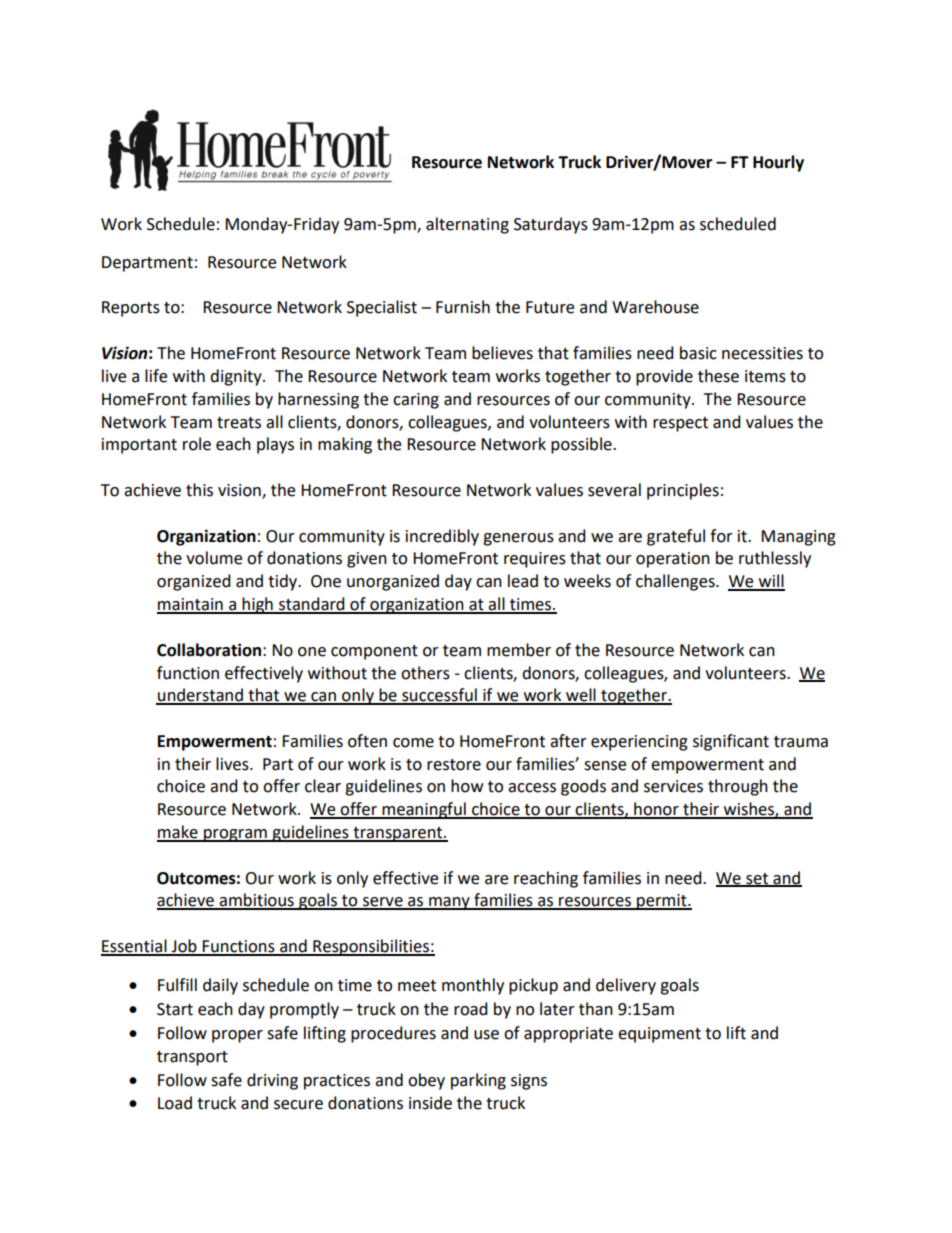  Describe the element at coordinates (519, 650) in the image. I see `member` at that location.
